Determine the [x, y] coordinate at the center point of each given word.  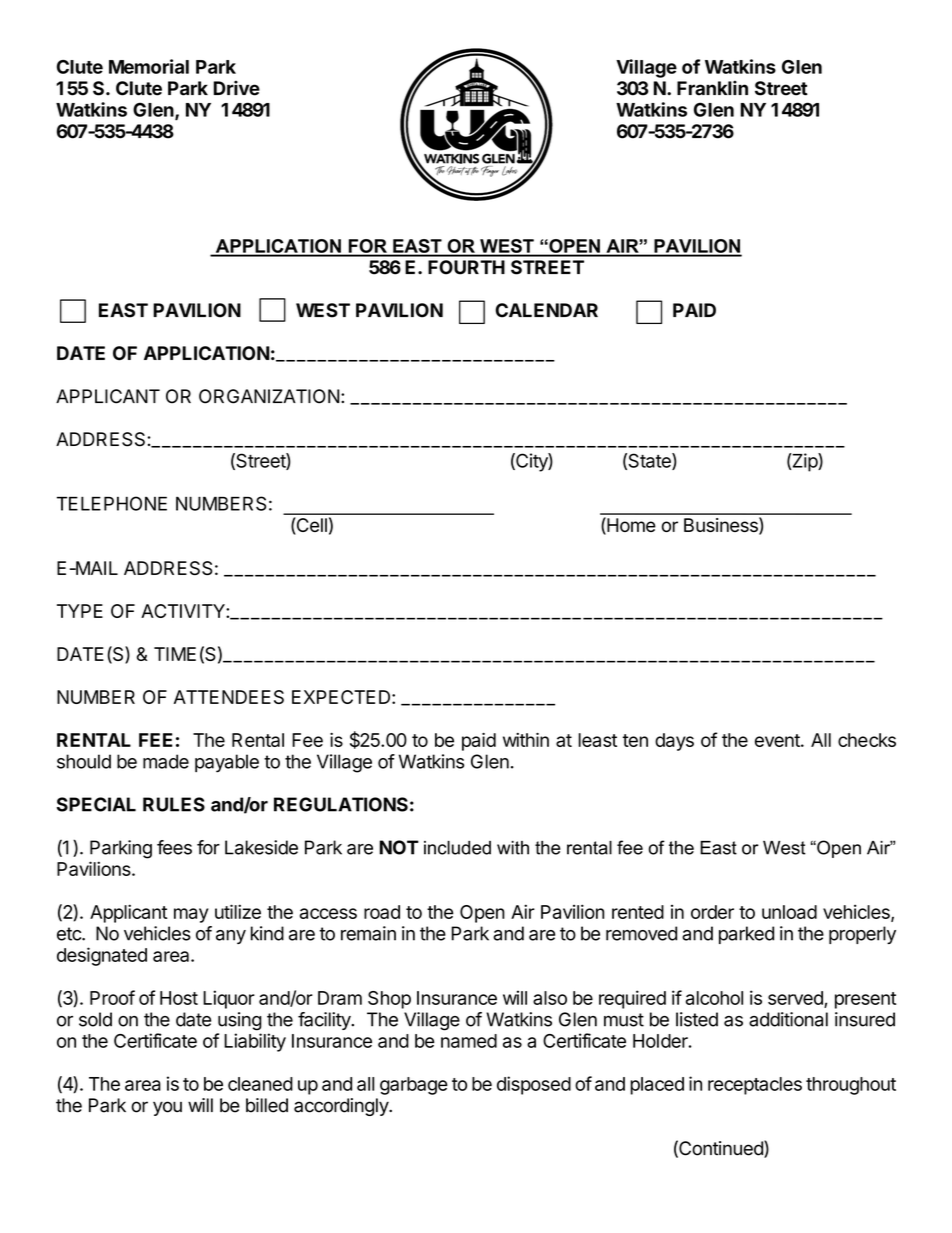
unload [789, 912]
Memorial [149, 66]
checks [867, 740]
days [674, 742]
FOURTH [466, 267]
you [167, 1108]
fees [174, 847]
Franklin [712, 88]
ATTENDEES [229, 697]
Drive [237, 88]
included [457, 848]
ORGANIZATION [269, 396]
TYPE [80, 611]
